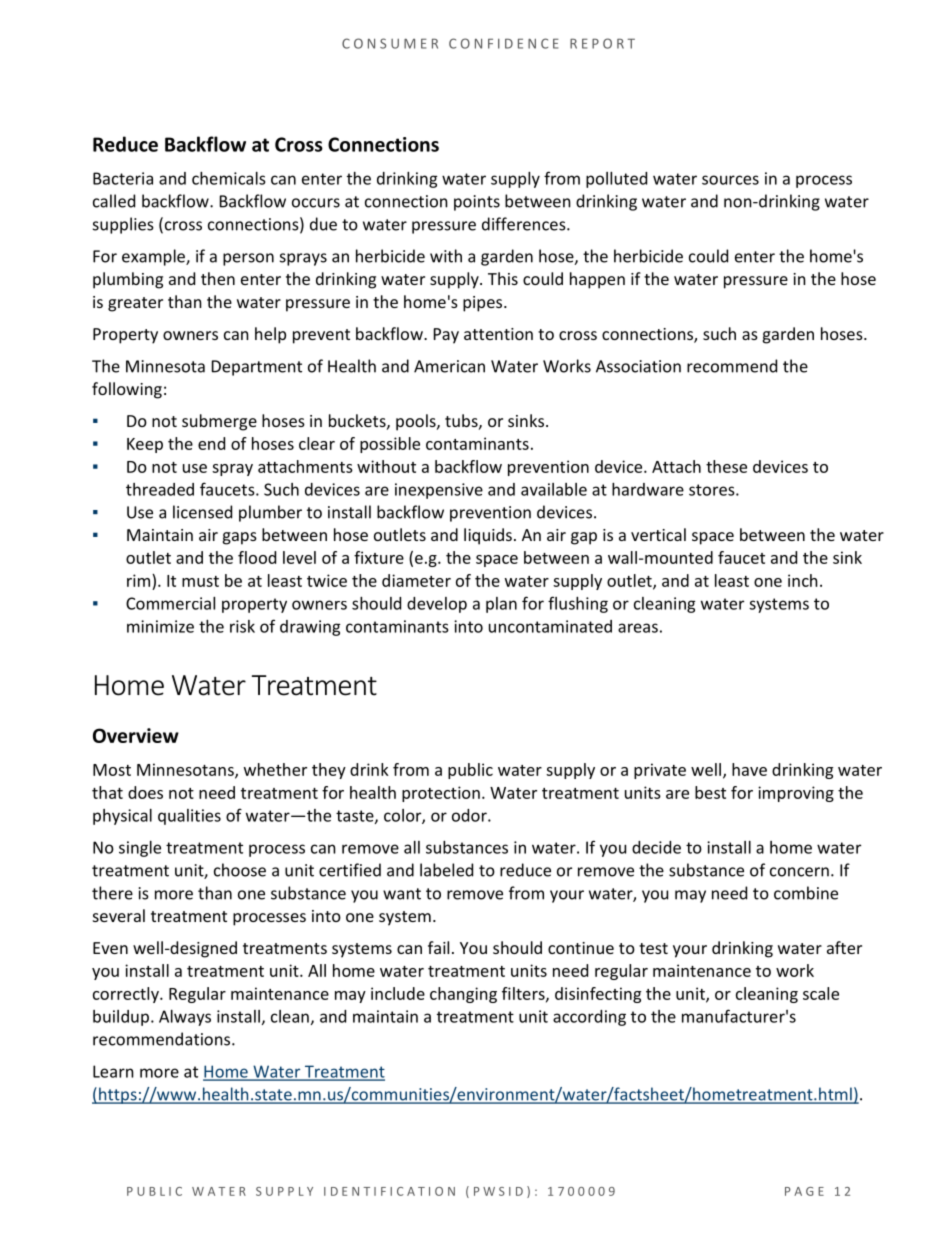 The width and height of the page is (952, 1233). What do you see at coordinates (389, 1191) in the page?
I see `IDENTIFICATION` at bounding box center [389, 1191].
